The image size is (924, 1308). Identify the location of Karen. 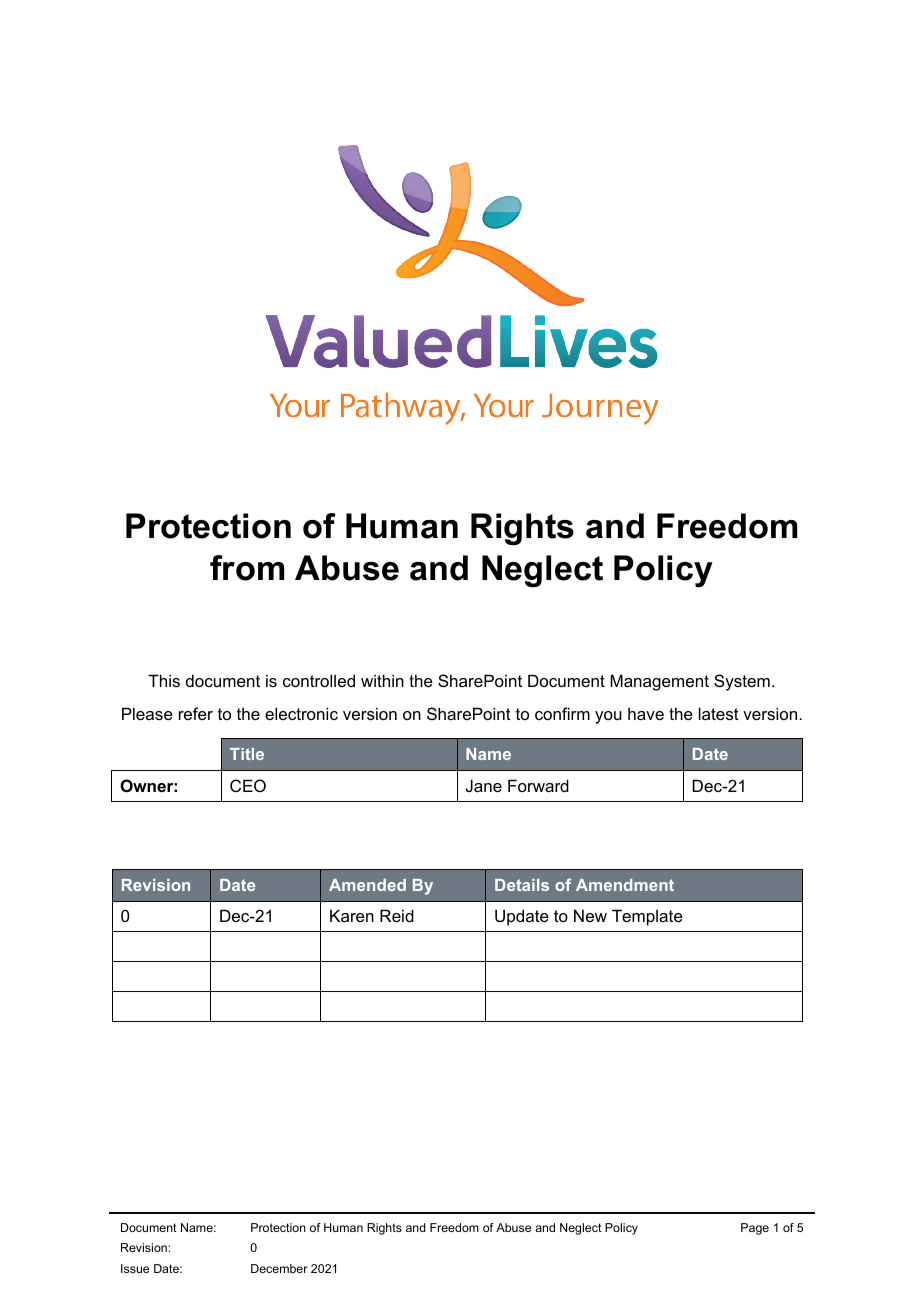
(352, 915).
